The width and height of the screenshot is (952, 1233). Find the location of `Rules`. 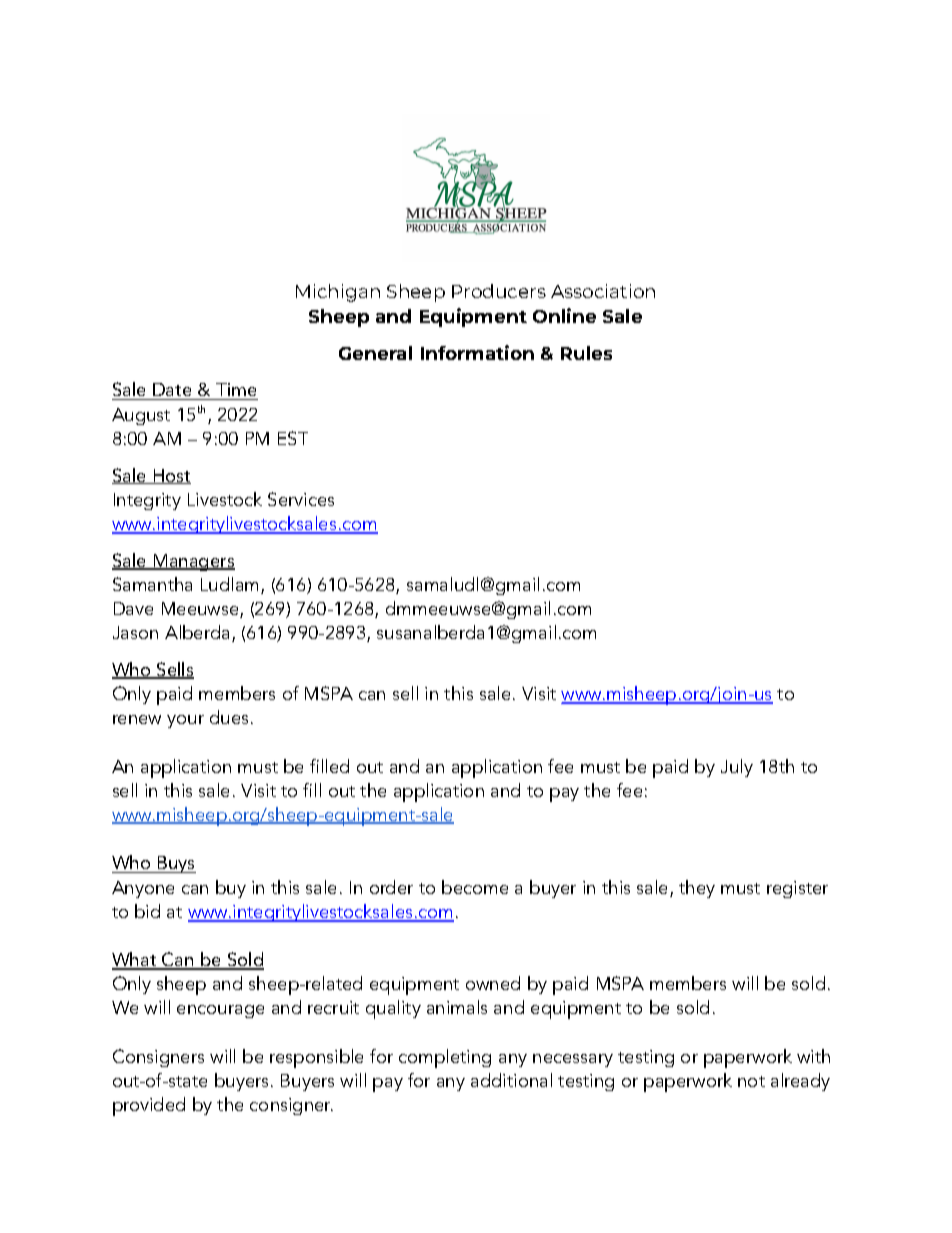

Rules is located at coordinates (586, 353).
